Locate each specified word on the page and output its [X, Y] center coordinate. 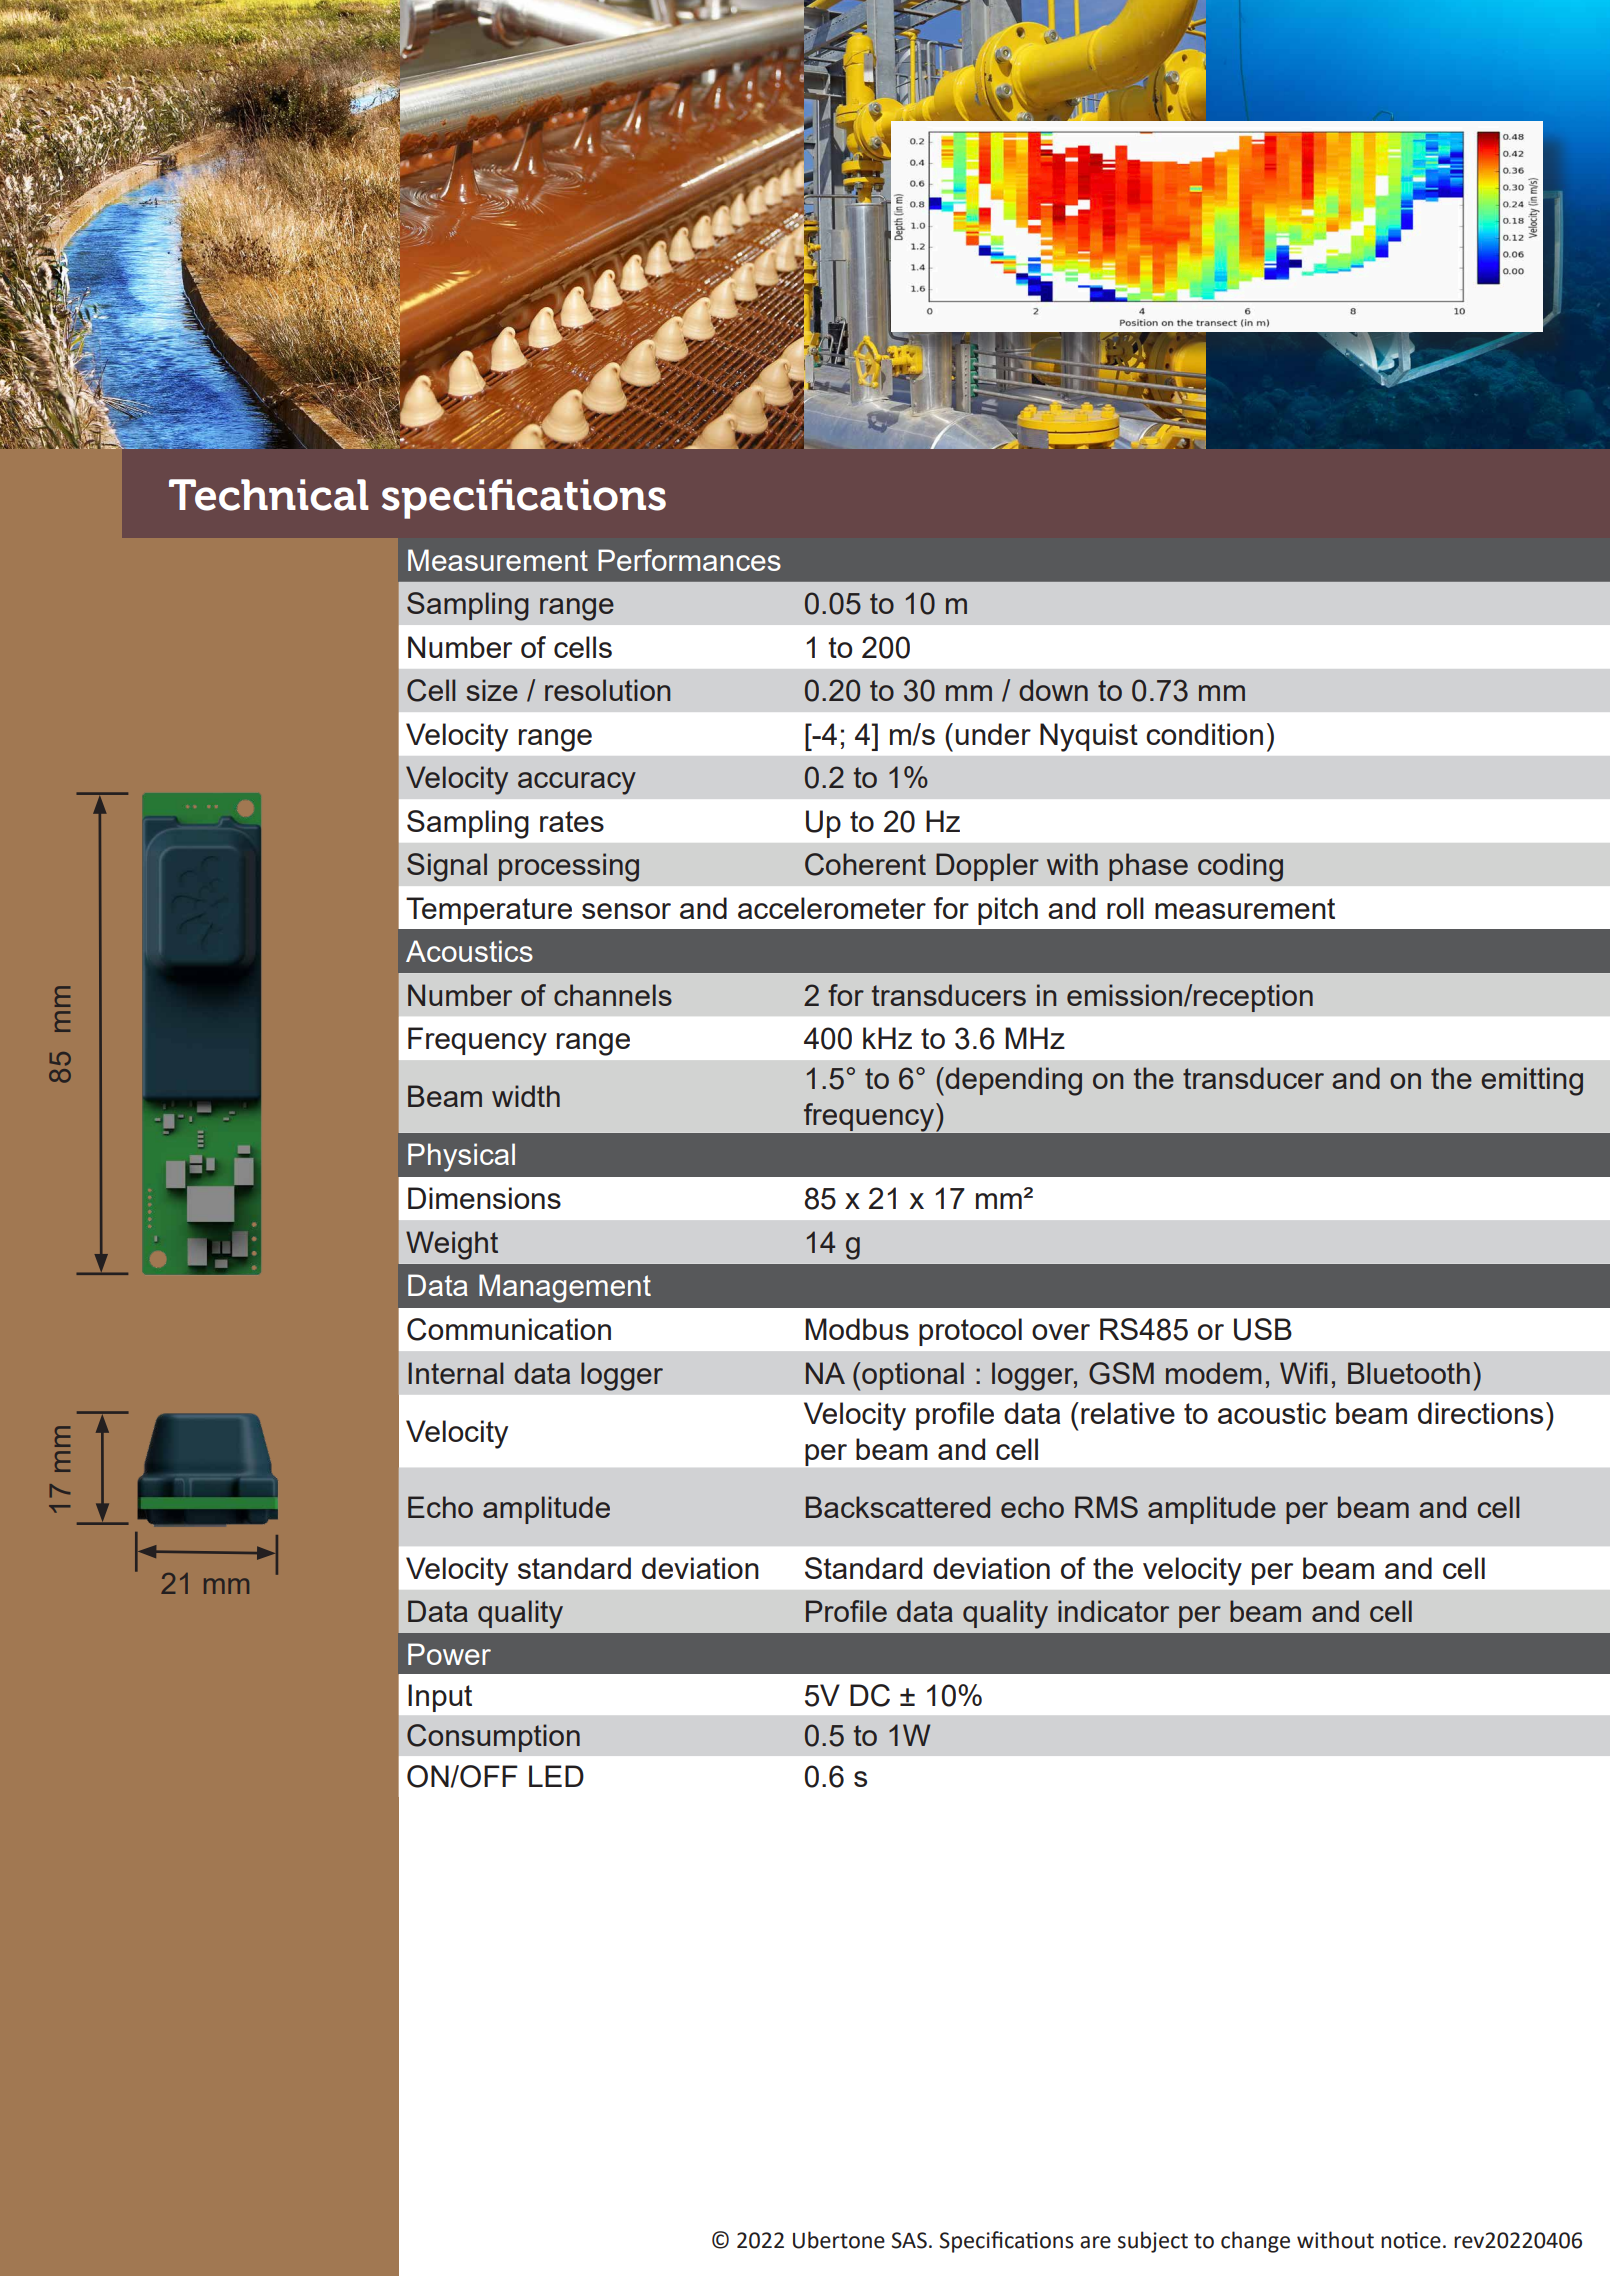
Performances [689, 560]
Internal [455, 1373]
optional [912, 1376]
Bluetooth [1409, 1373]
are [1095, 2242]
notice [1411, 2240]
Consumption [493, 1738]
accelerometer [832, 908]
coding [1240, 867]
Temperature [489, 911]
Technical [269, 495]
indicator [1113, 1611]
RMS [1106, 1507]
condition [1204, 734]
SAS [909, 2240]
